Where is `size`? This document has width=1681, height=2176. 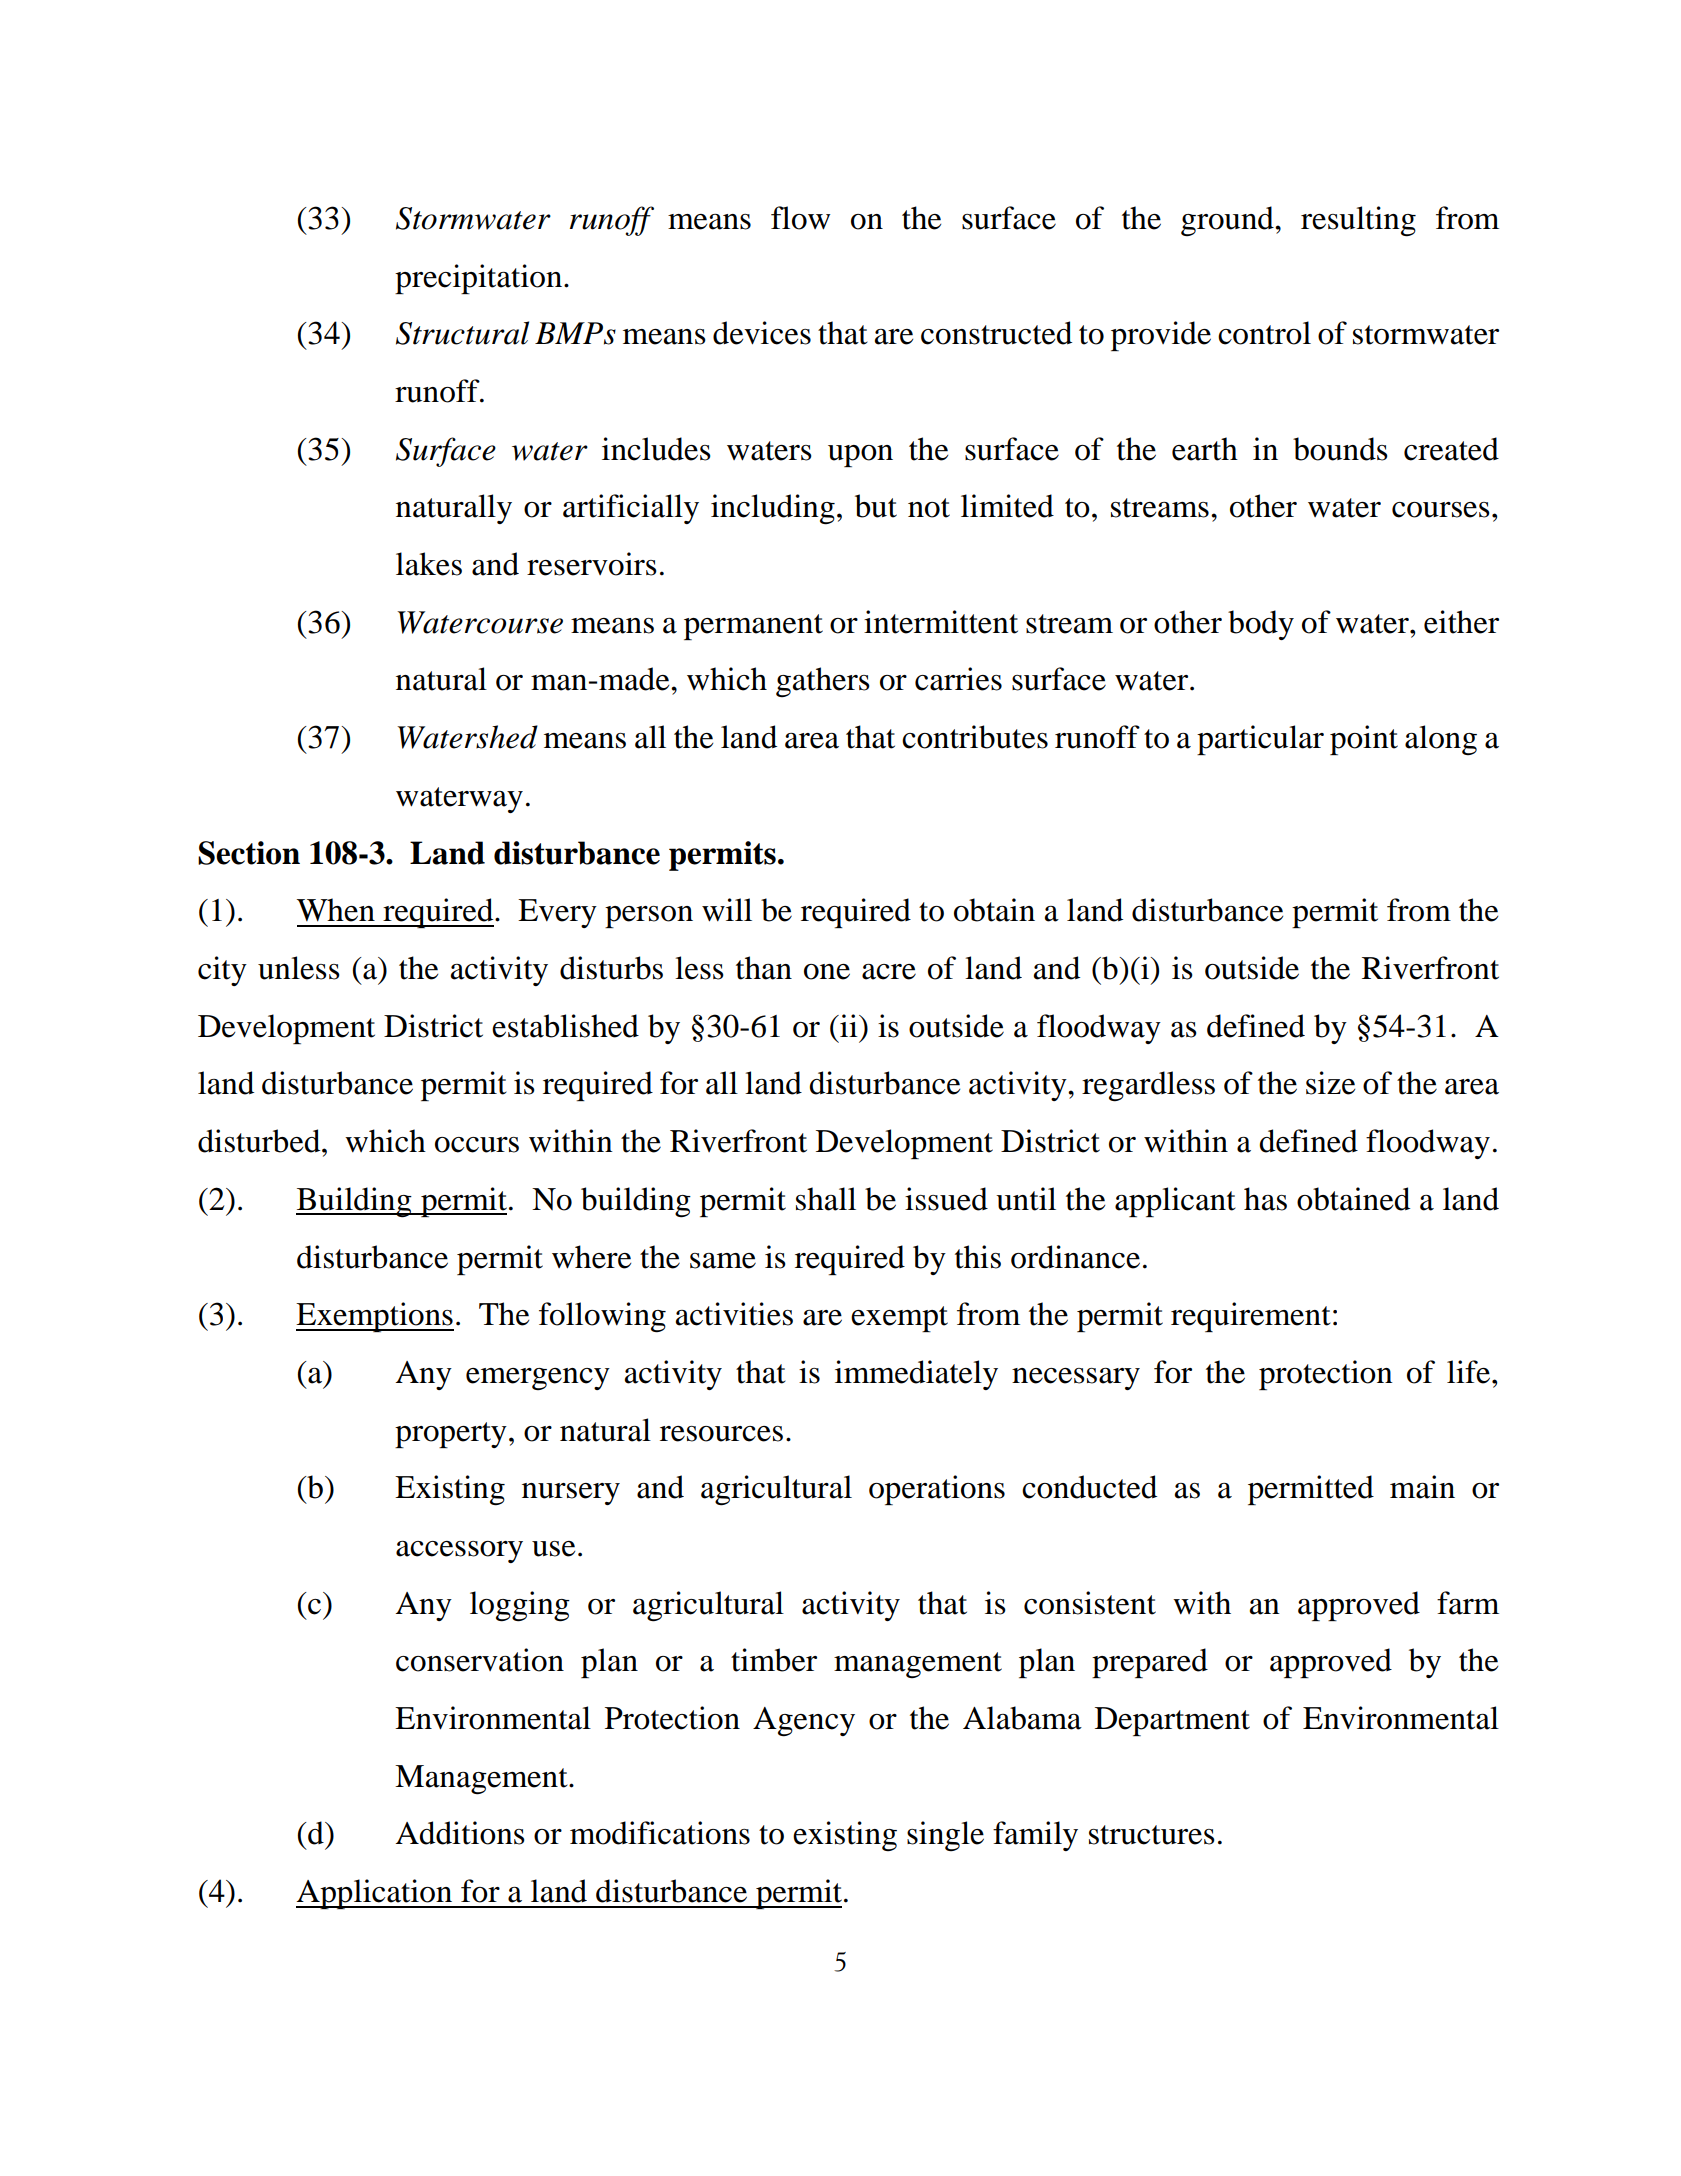 size is located at coordinates (1330, 1083).
